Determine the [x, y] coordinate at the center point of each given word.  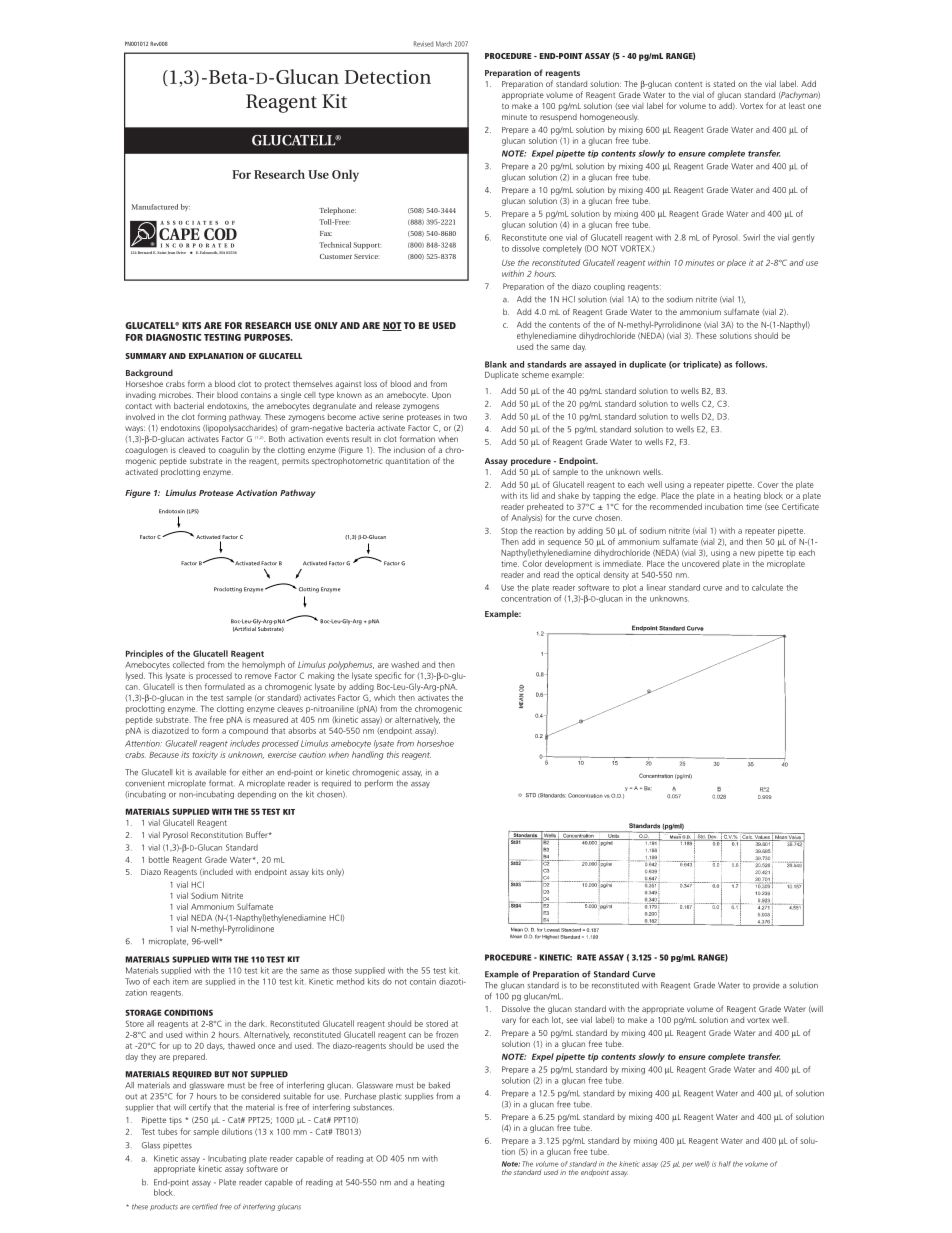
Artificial [244, 629]
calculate [767, 587]
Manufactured [155, 207]
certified [205, 1207]
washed [405, 664]
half [725, 1164]
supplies [419, 1097]
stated [724, 83]
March [444, 44]
